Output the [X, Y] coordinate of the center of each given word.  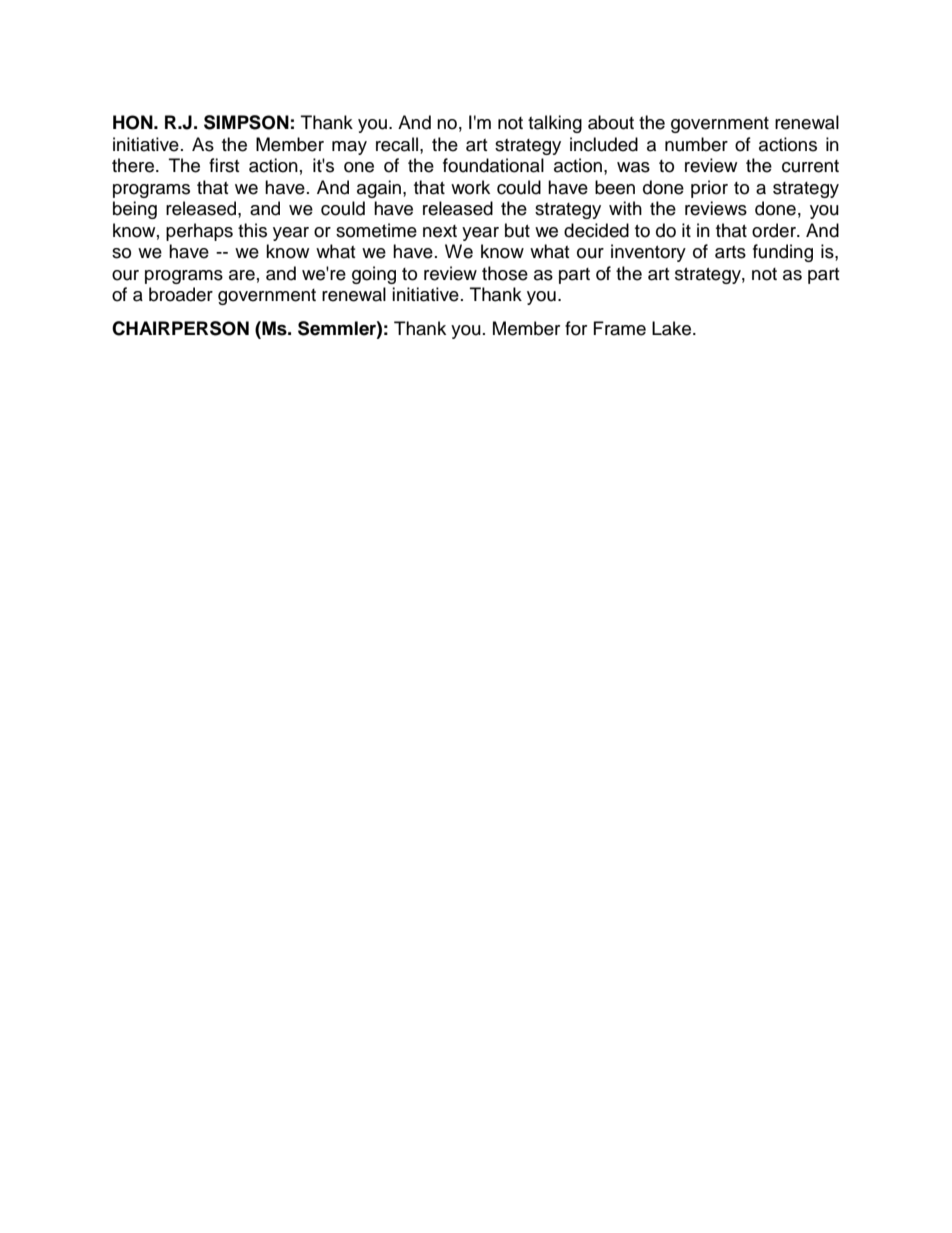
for [576, 328]
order [775, 230]
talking [555, 124]
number [696, 144]
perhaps [199, 232]
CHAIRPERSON [180, 328]
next [440, 231]
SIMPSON [246, 122]
